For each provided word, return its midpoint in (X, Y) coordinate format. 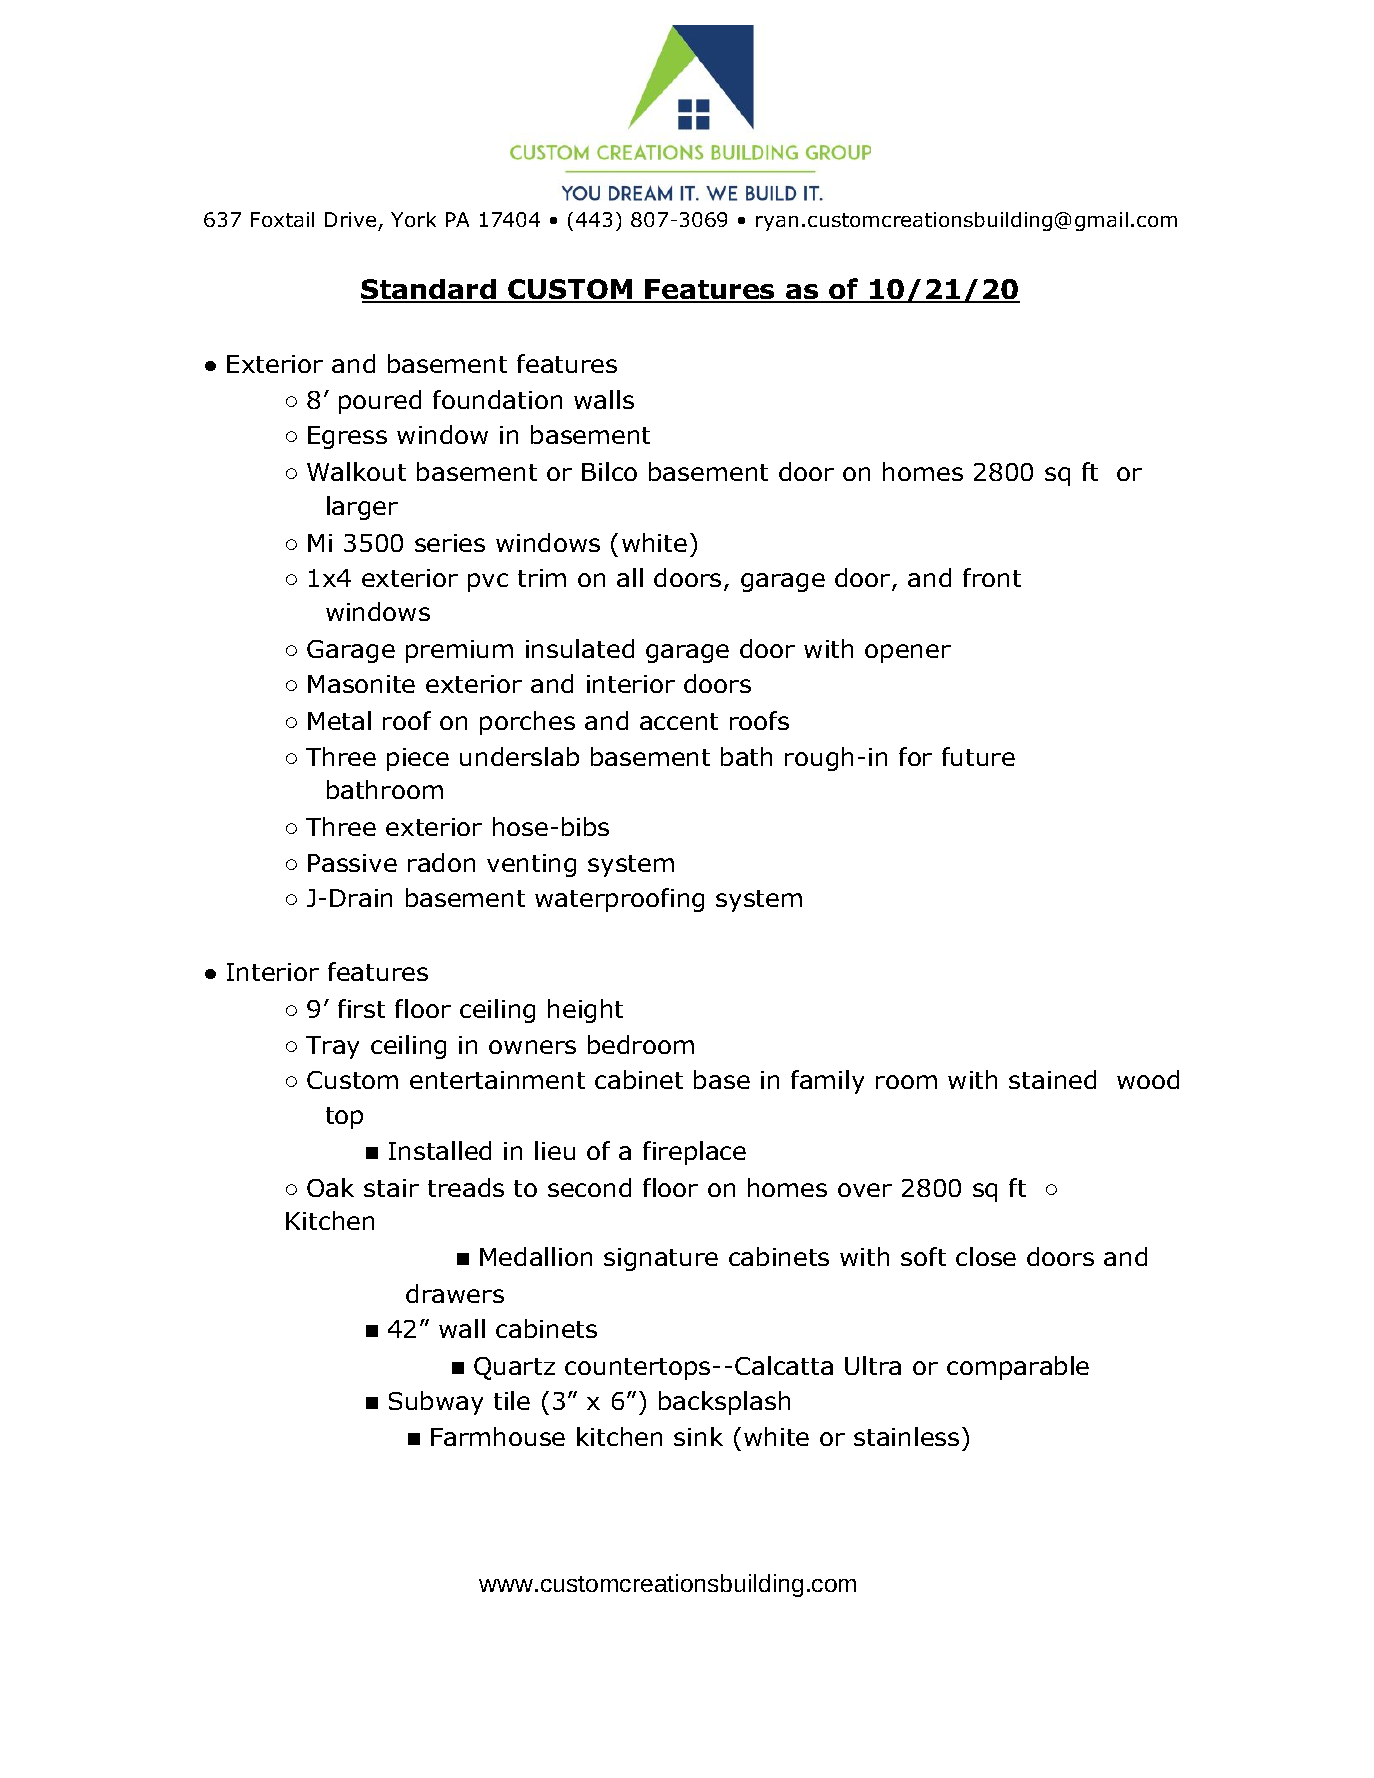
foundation (497, 399)
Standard (429, 291)
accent (679, 721)
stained (1052, 1079)
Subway (436, 1403)
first (361, 1008)
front (992, 577)
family (827, 1082)
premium (459, 651)
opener (908, 653)
